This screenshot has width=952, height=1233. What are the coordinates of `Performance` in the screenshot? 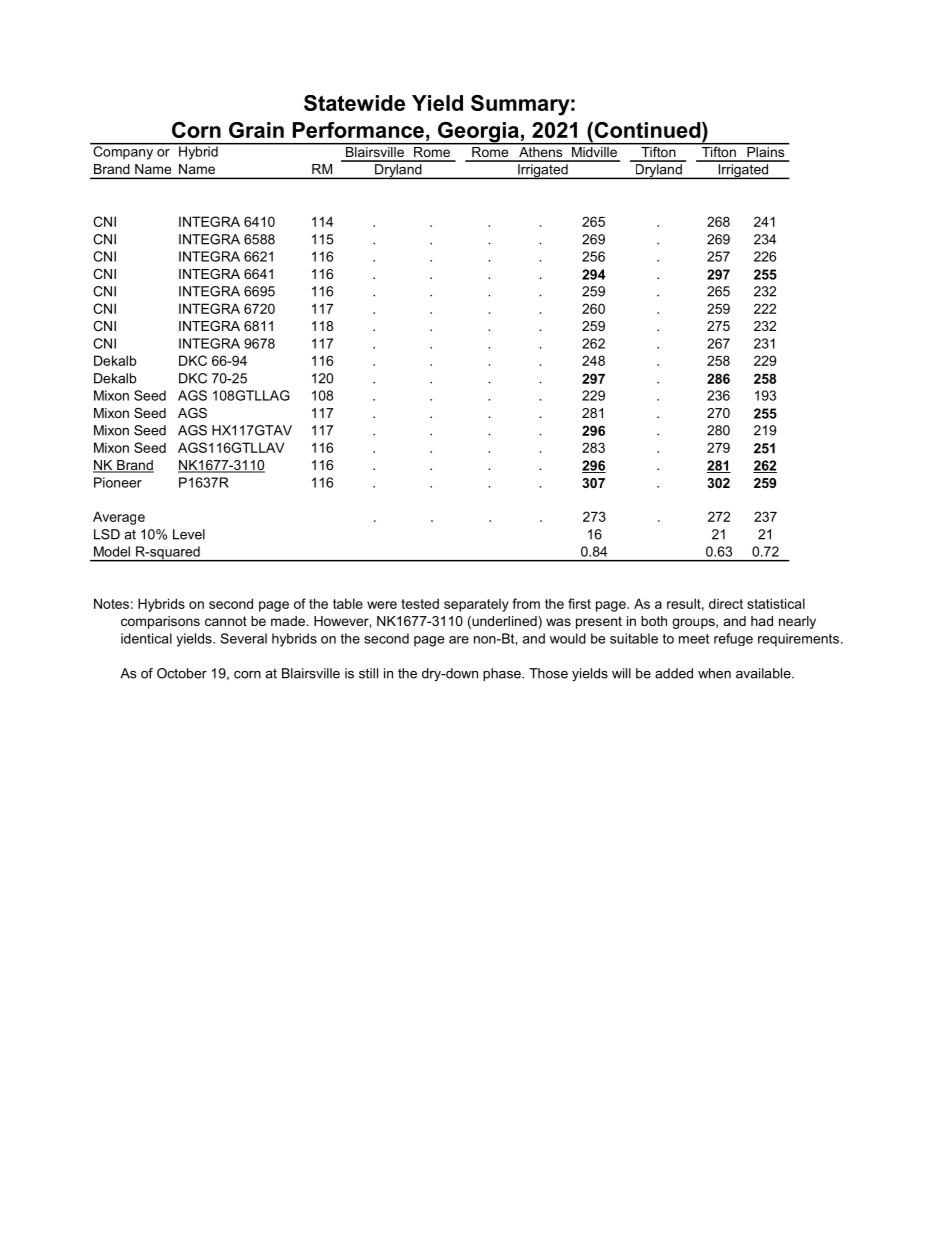 It's located at (358, 130).
